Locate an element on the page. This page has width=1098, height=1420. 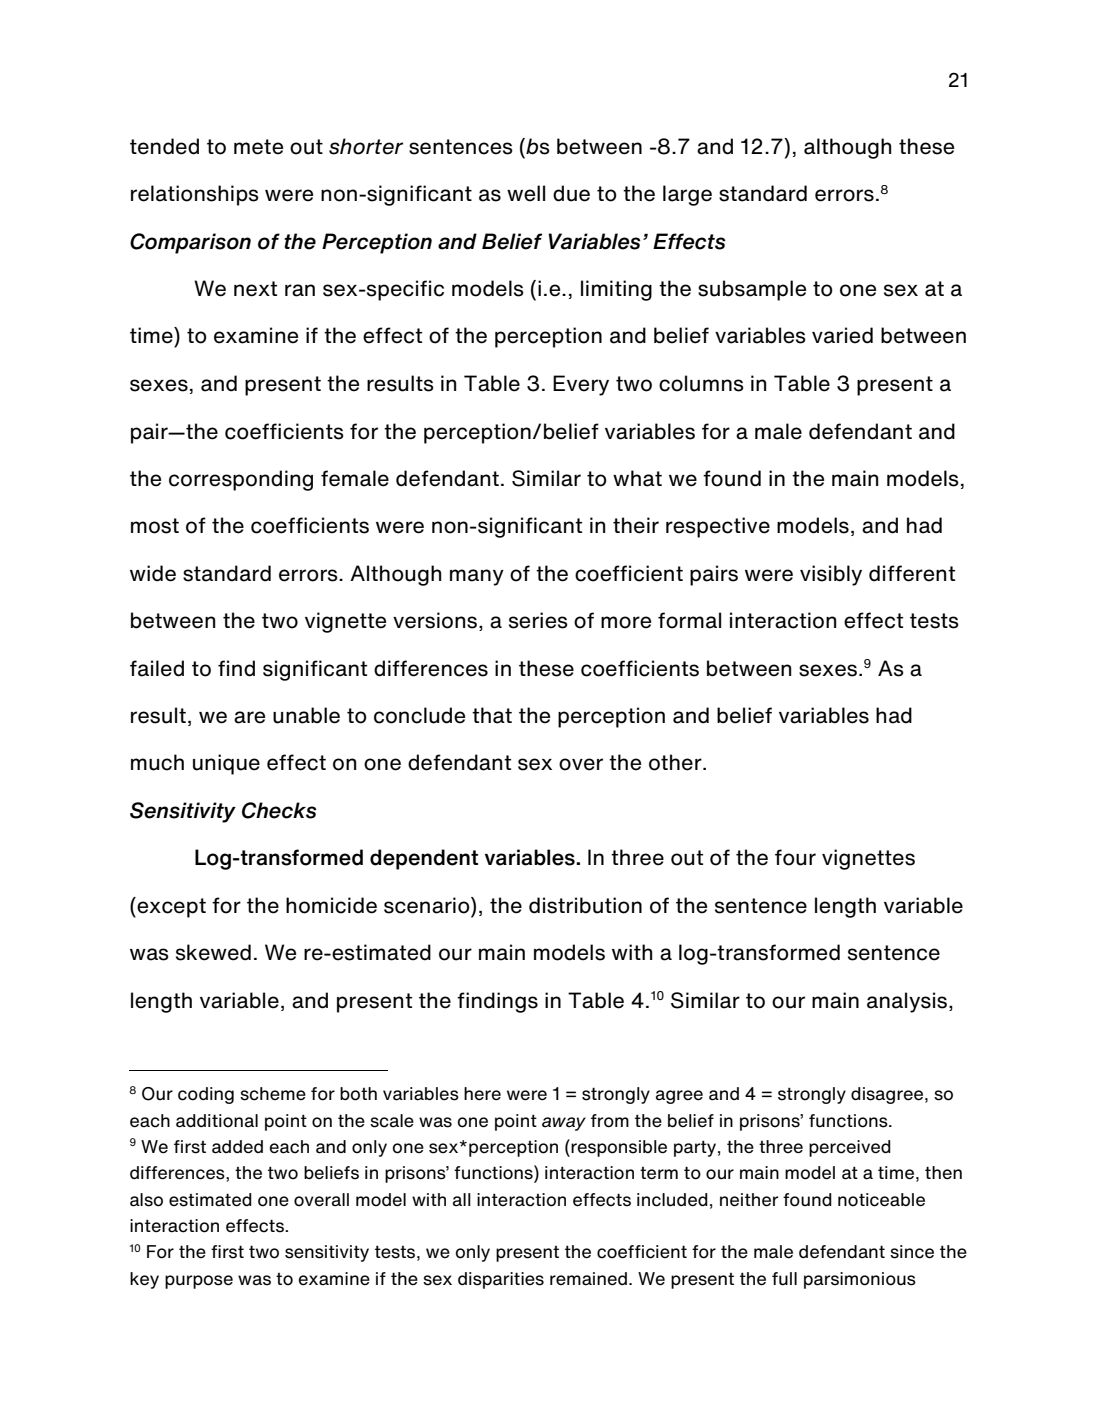
relationships is located at coordinates (195, 195).
